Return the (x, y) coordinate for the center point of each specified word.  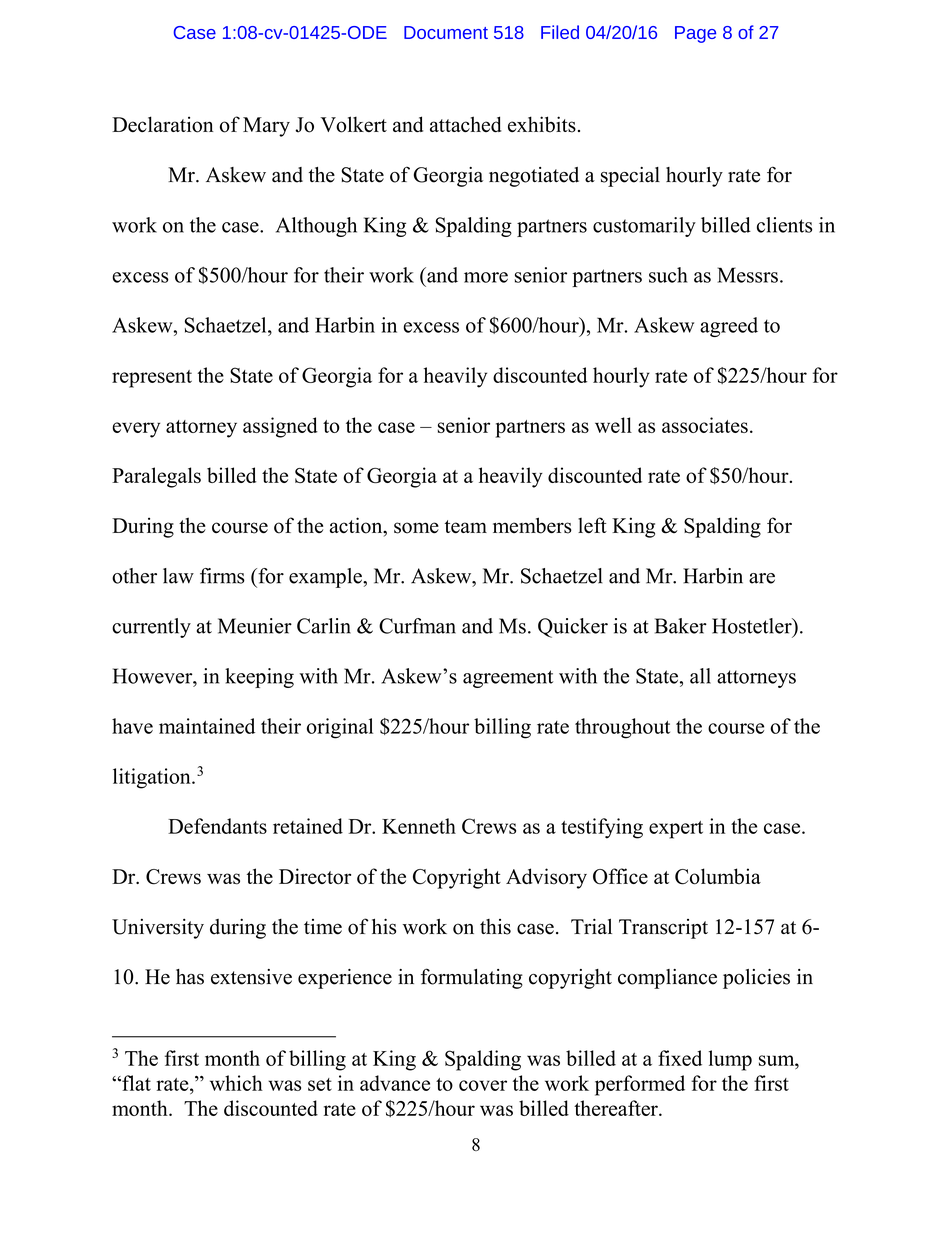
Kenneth (419, 826)
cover (483, 1085)
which (236, 1083)
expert (676, 830)
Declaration (163, 124)
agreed (729, 327)
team (466, 526)
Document (446, 32)
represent (152, 379)
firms (222, 576)
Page (695, 34)
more (486, 277)
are (762, 578)
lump (730, 1060)
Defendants (217, 826)
